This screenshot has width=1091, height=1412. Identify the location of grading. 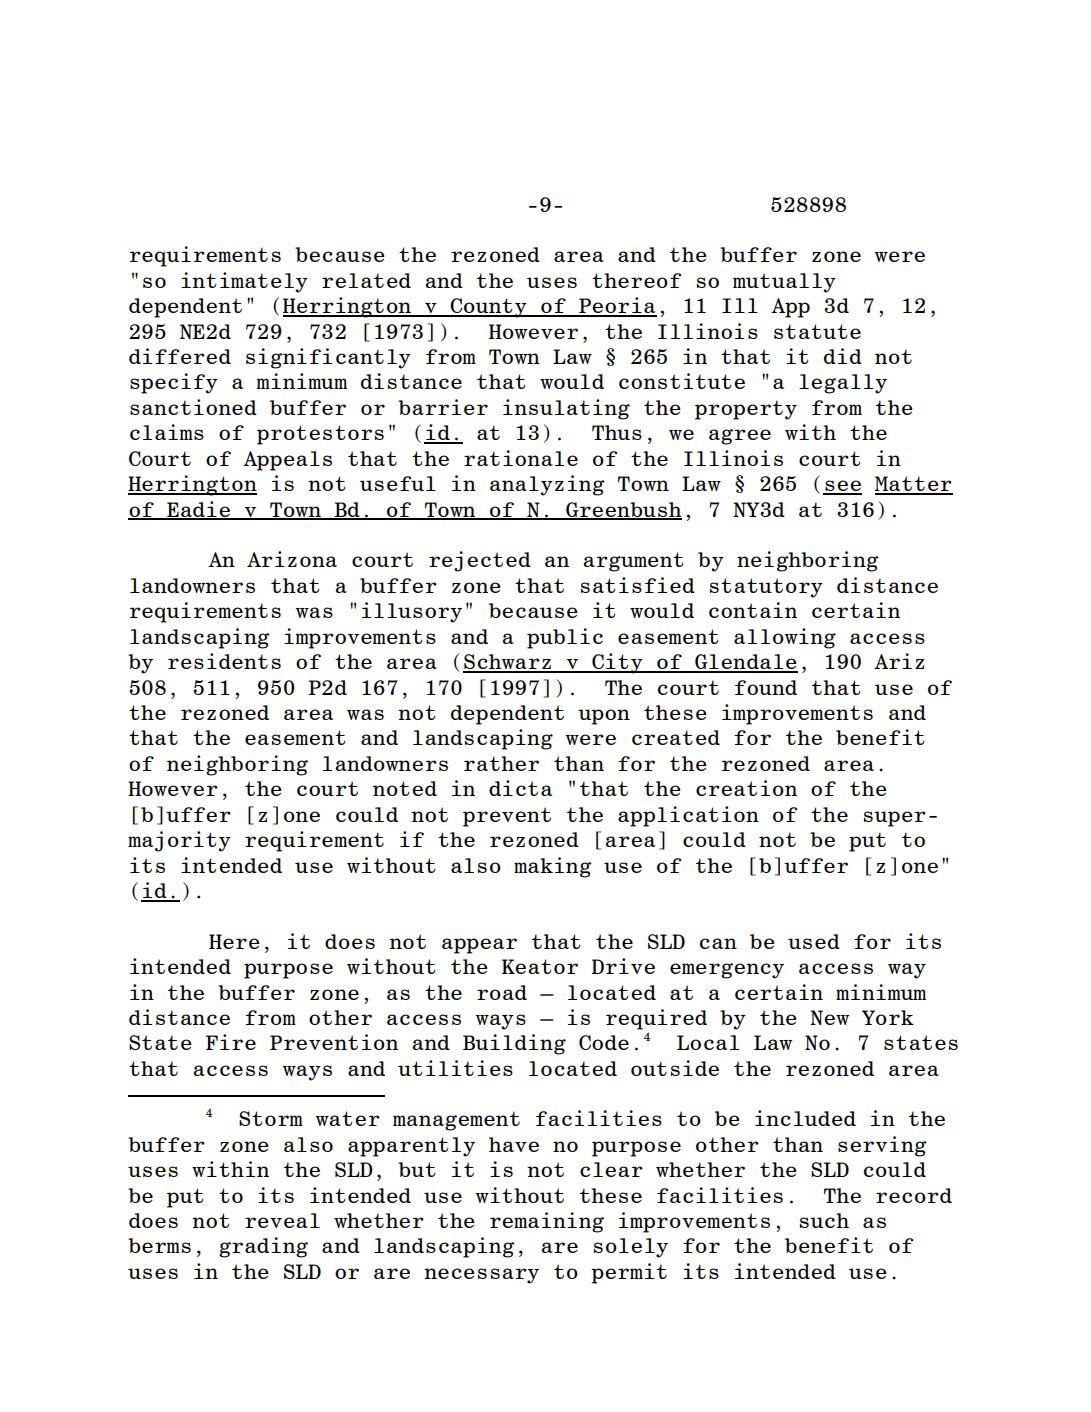
(263, 1247).
